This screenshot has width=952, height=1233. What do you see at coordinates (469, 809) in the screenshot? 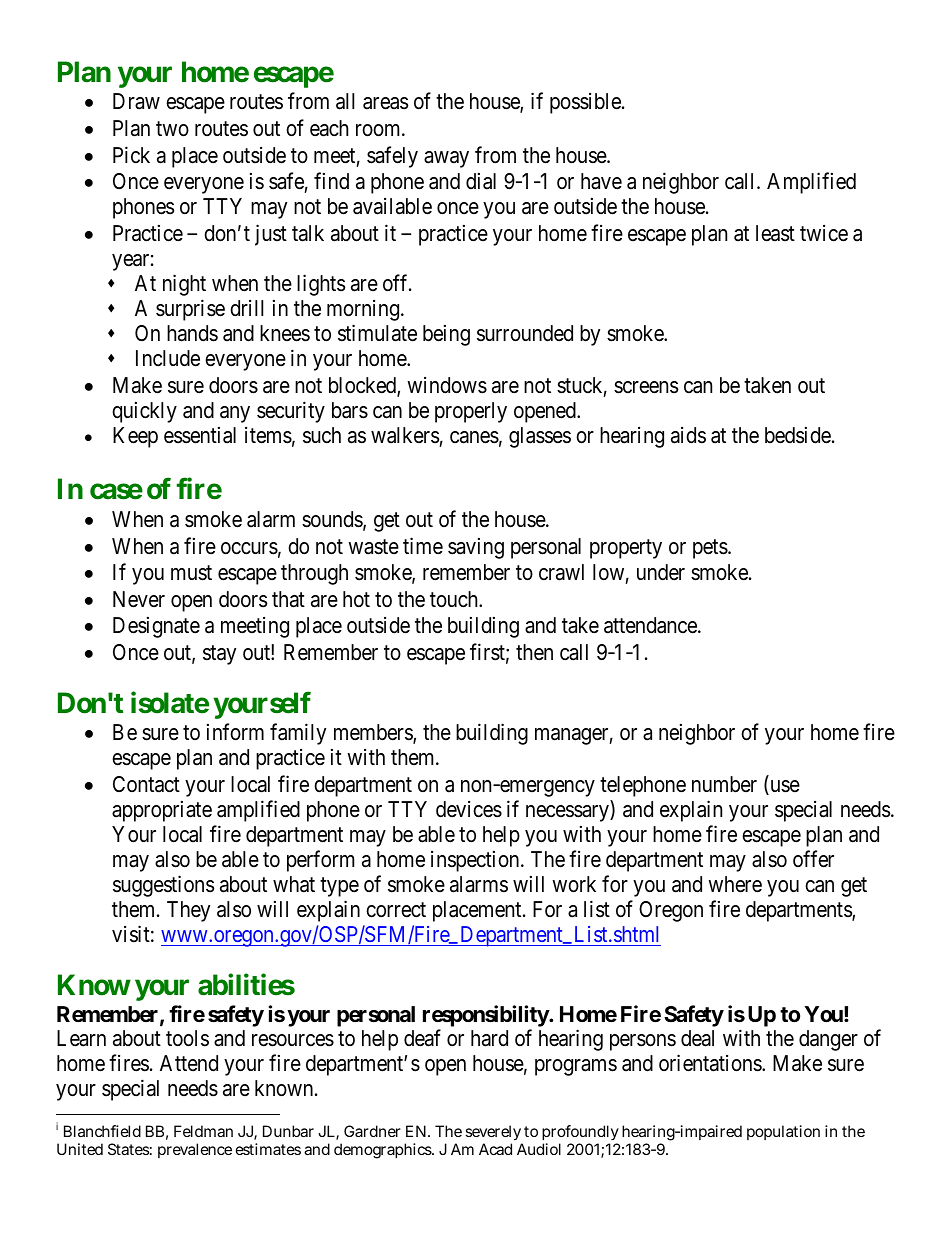
I see `devices` at bounding box center [469, 809].
